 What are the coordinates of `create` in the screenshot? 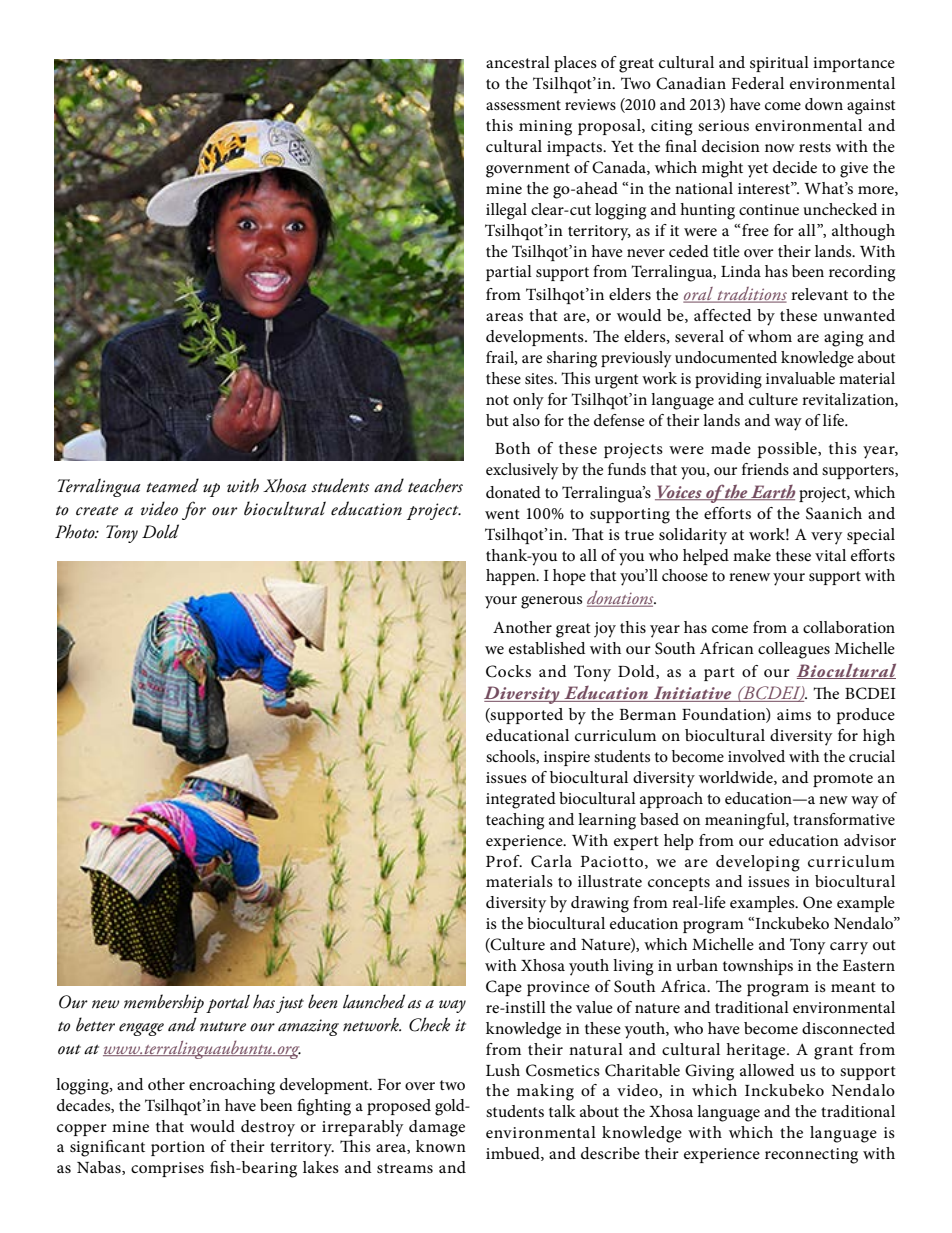 It's located at (97, 511).
